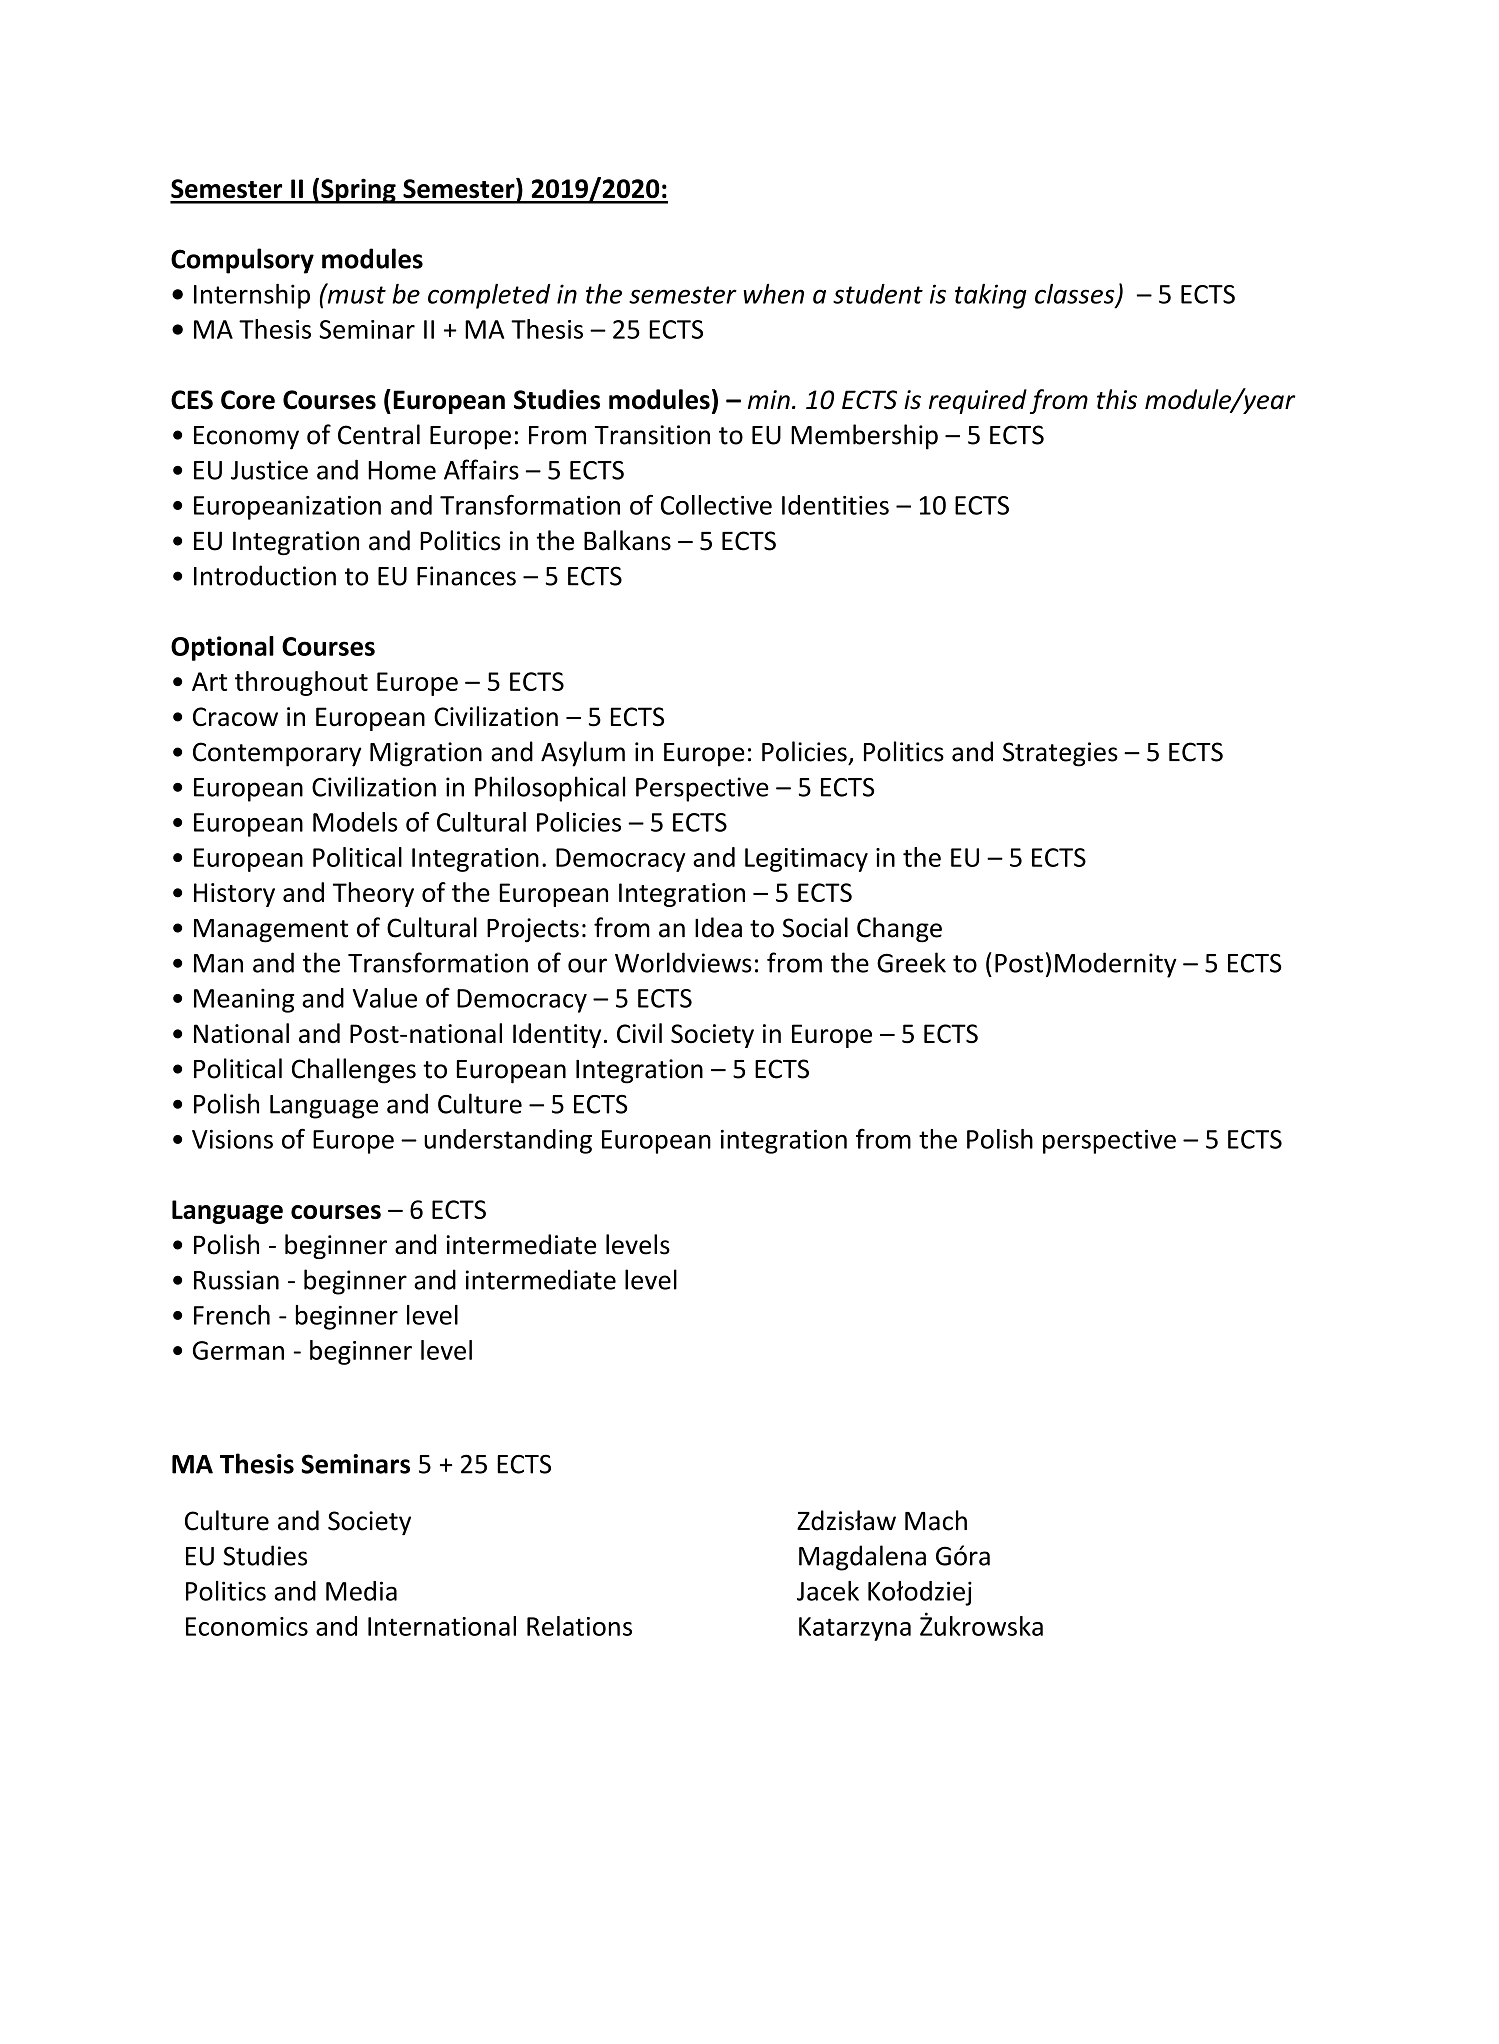 This page has width=1499, height=2044. Describe the element at coordinates (358, 191) in the page. I see `Spring` at that location.
